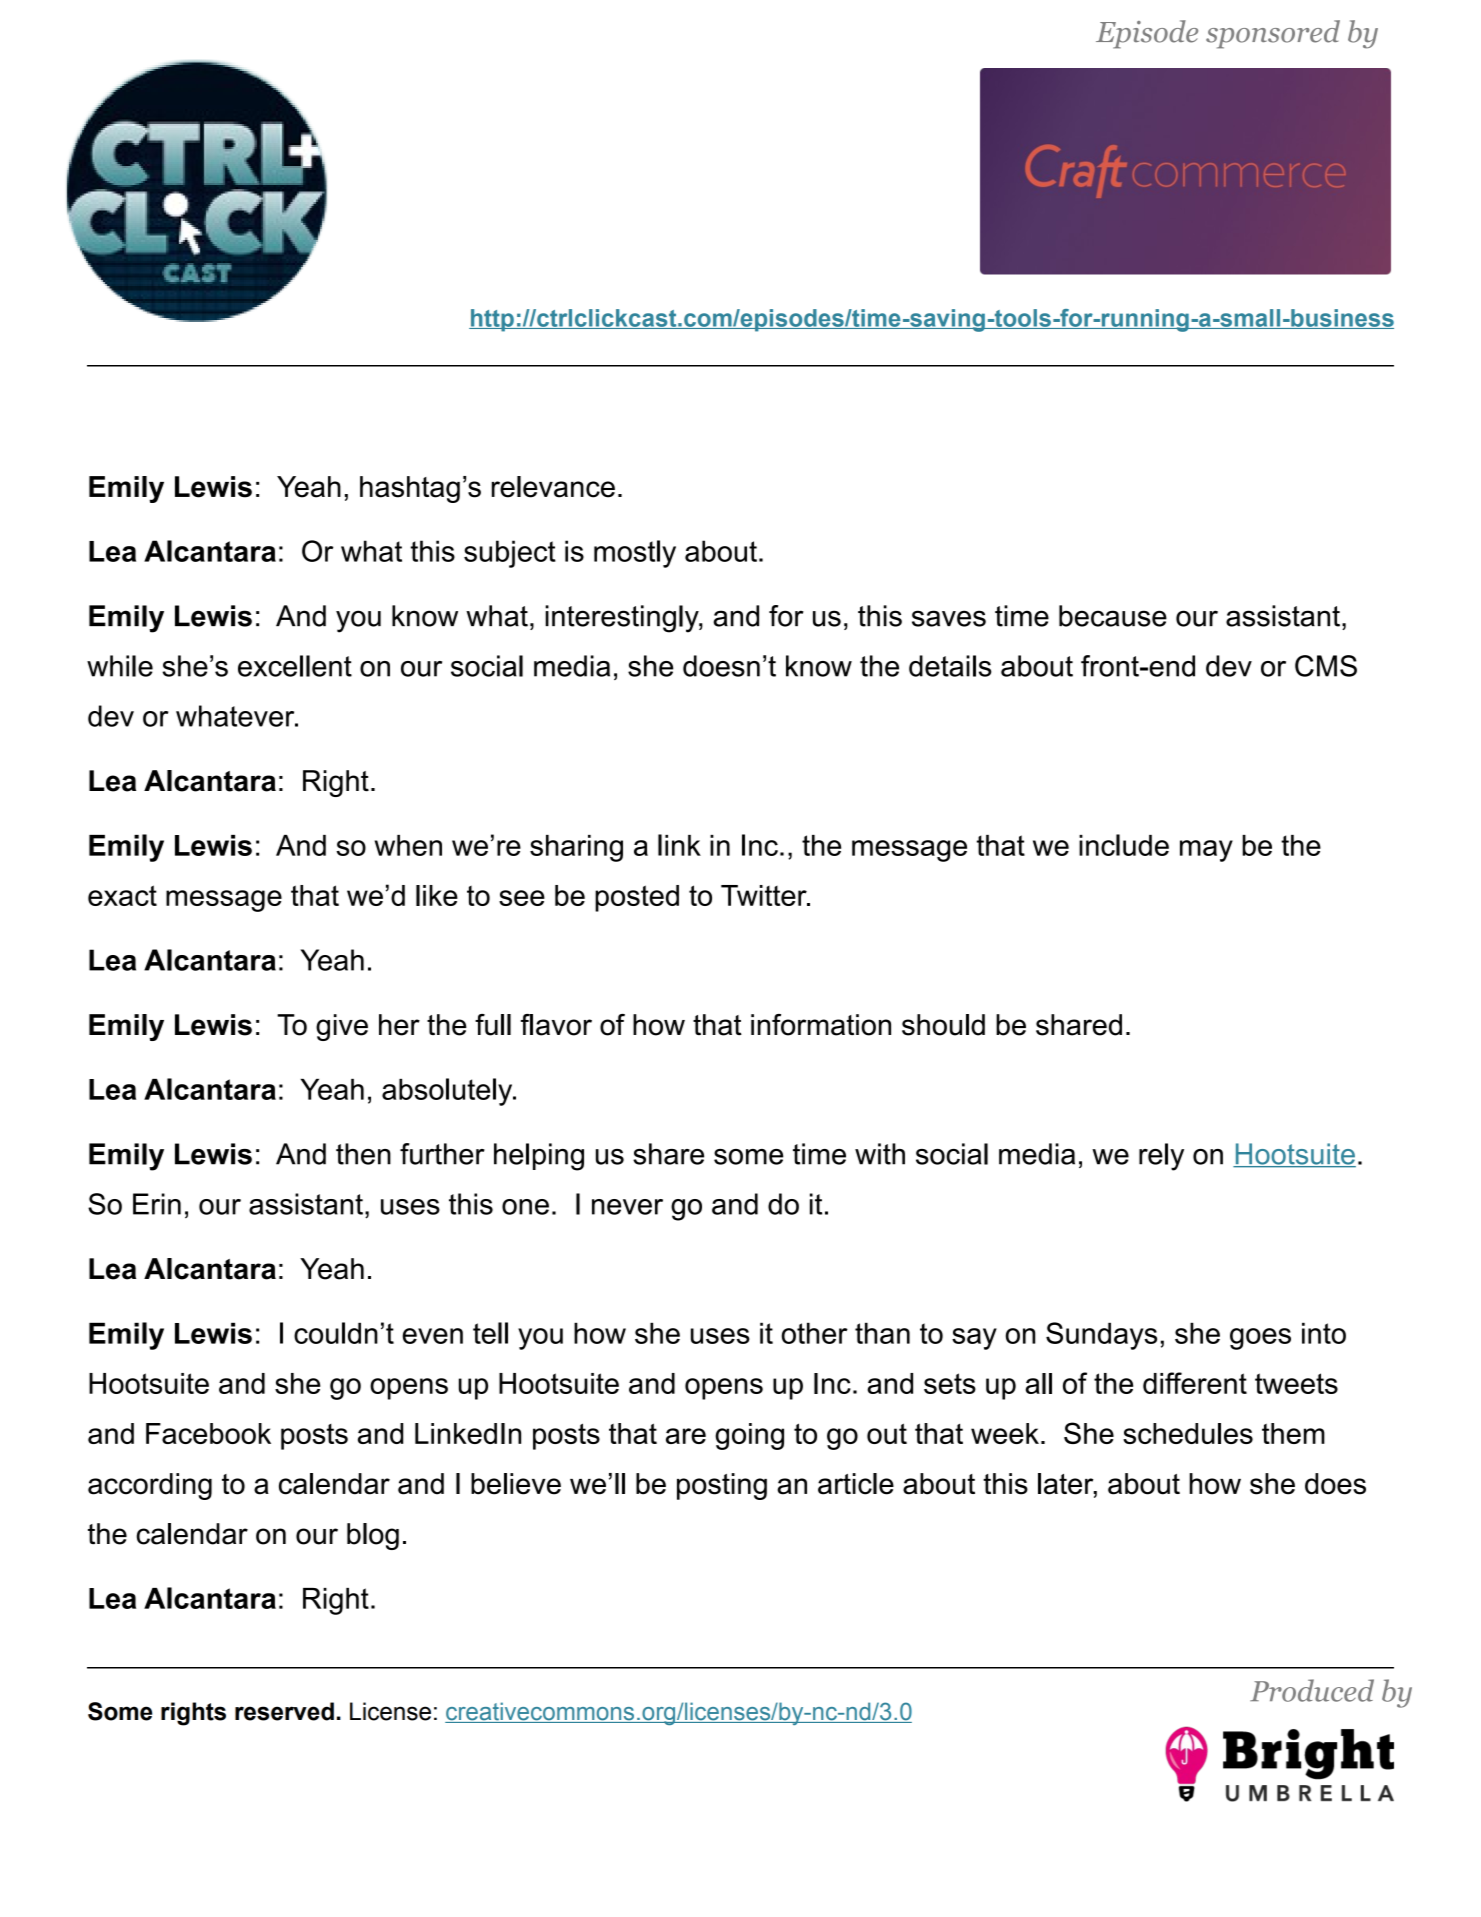 The image size is (1481, 1917). What do you see at coordinates (1326, 666) in the screenshot?
I see `CMS` at bounding box center [1326, 666].
